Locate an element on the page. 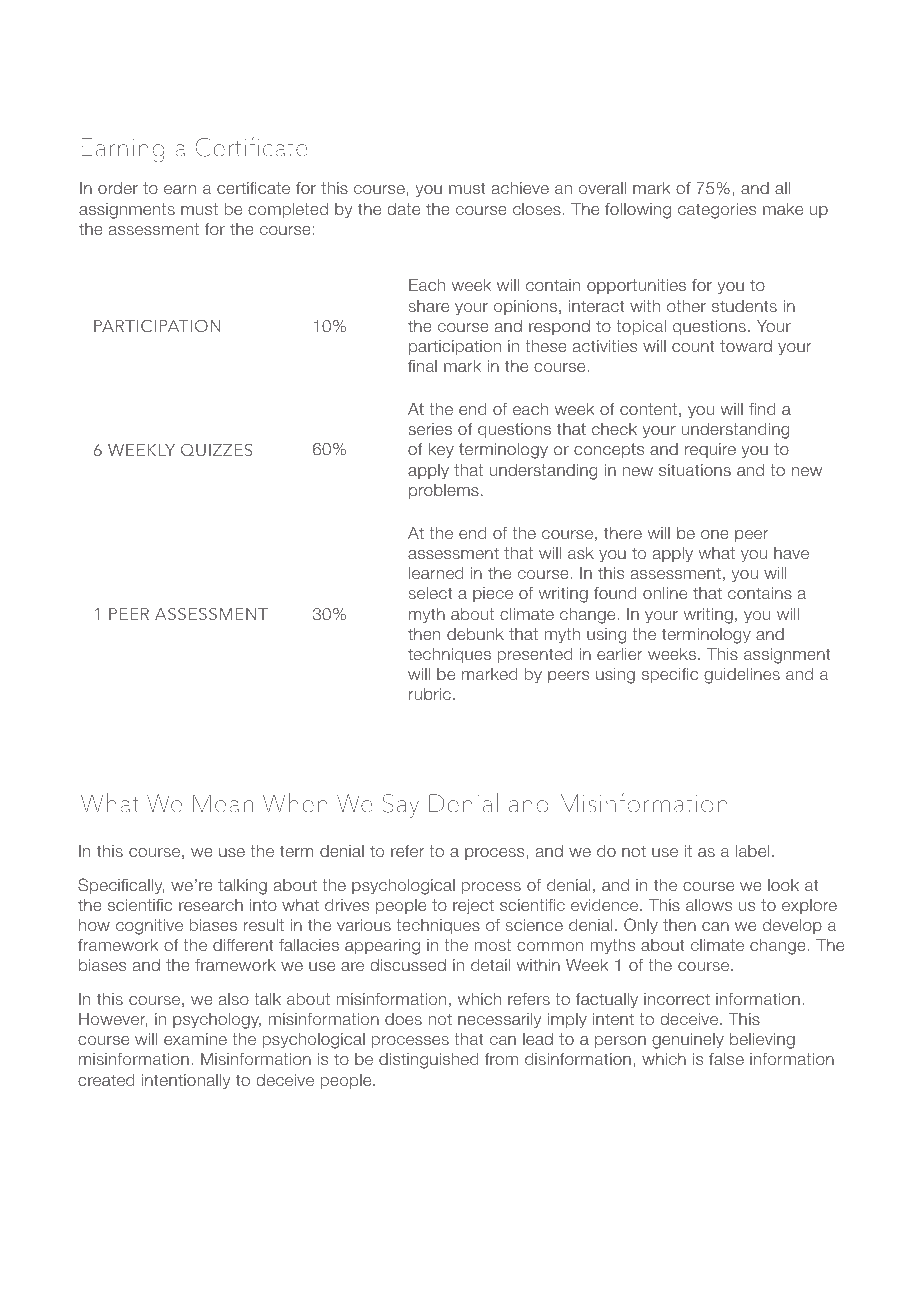  date is located at coordinates (403, 209).
